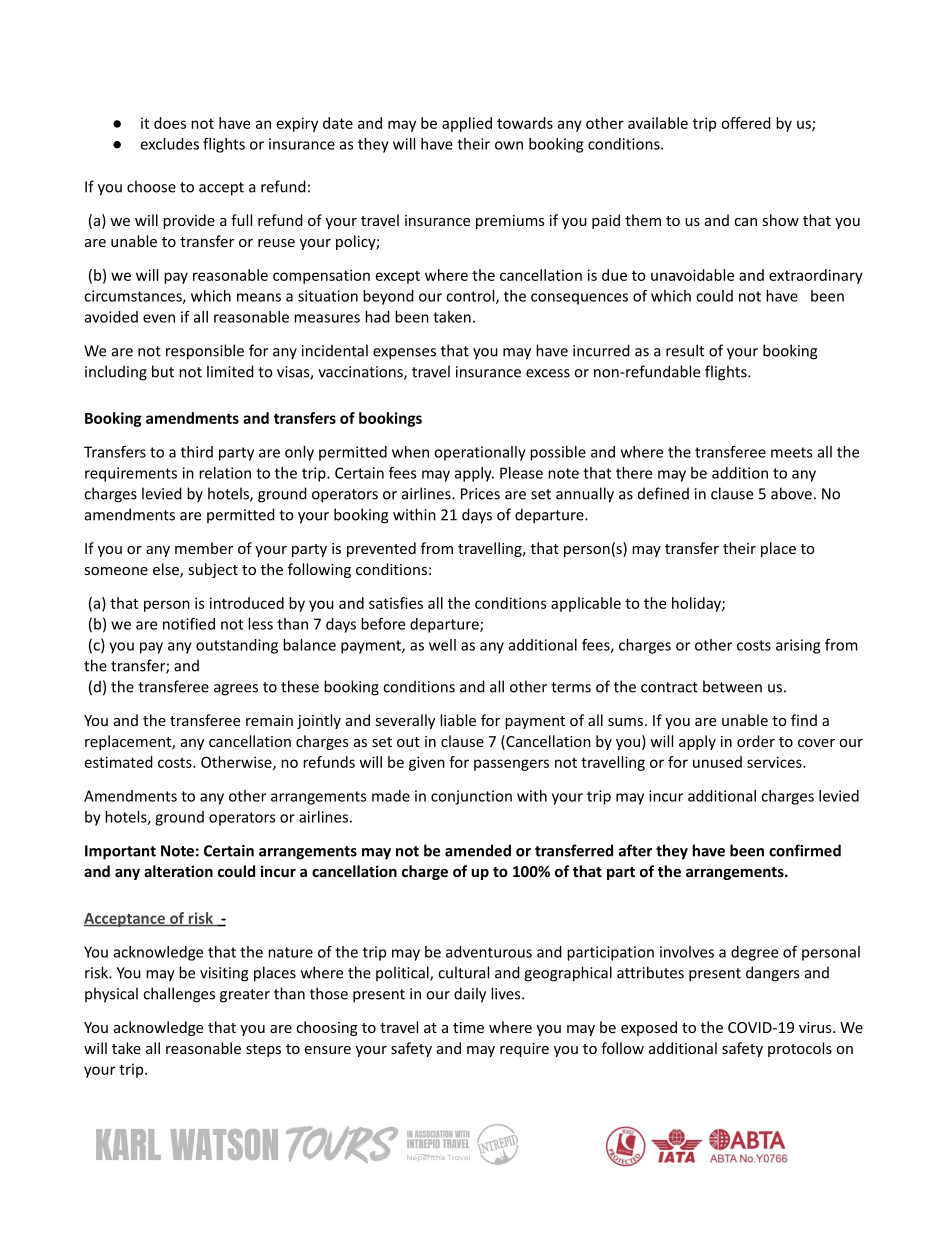 This image has height=1233, width=952. I want to click on above, so click(791, 493).
